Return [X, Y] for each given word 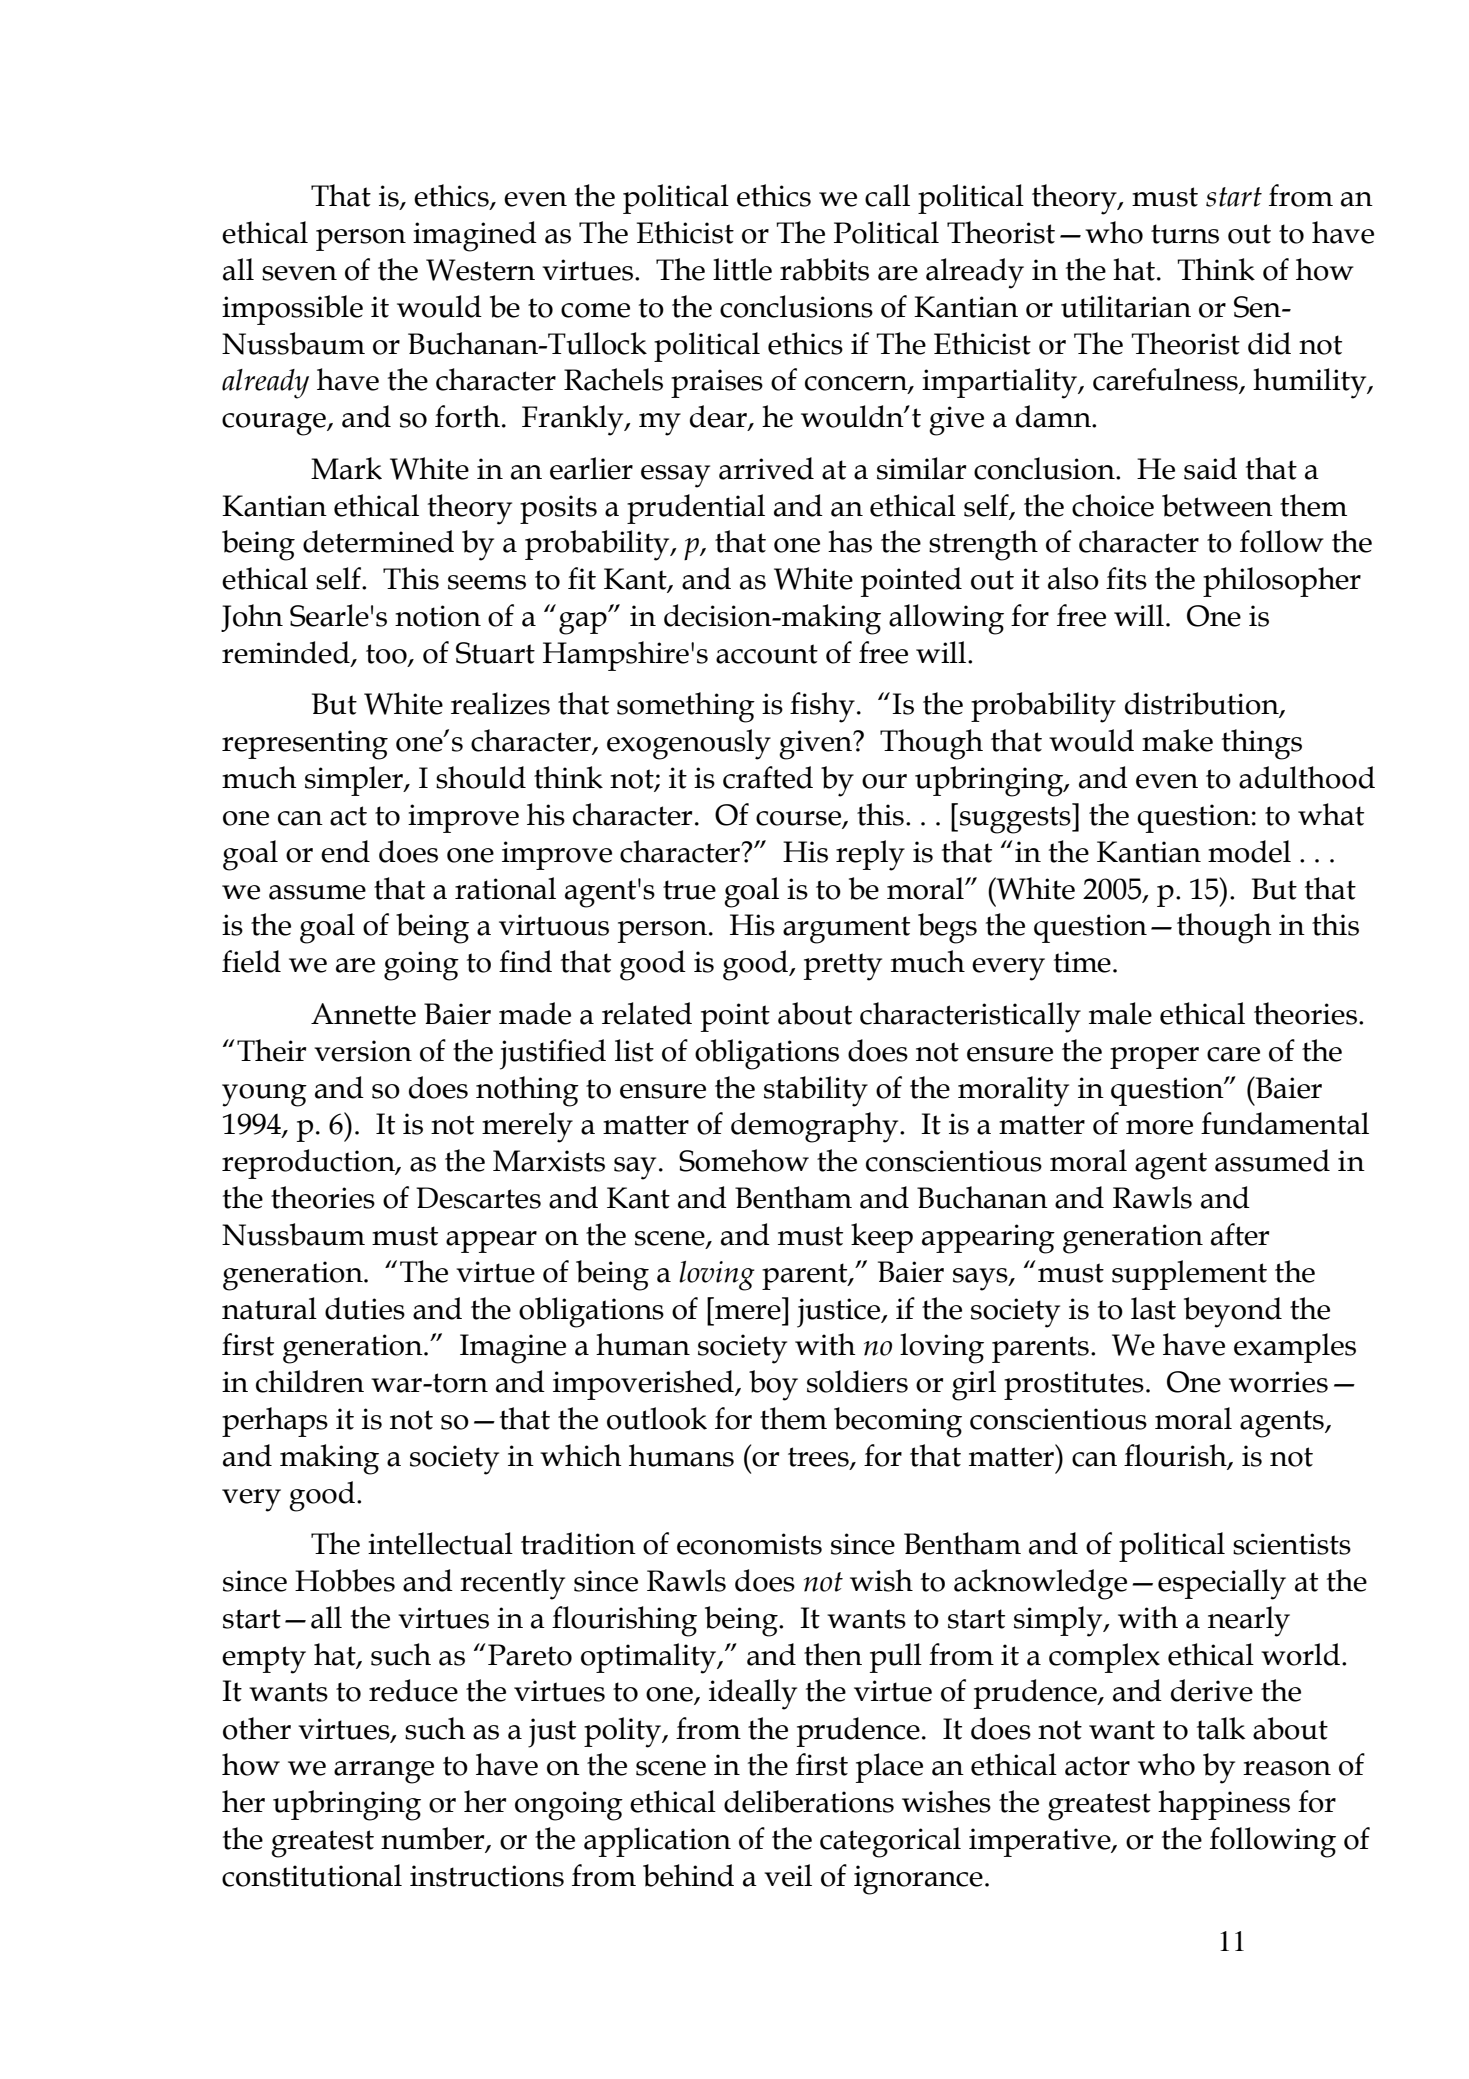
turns [1185, 234]
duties [365, 1308]
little [742, 269]
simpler [355, 781]
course [799, 819]
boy [773, 1385]
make [1177, 740]
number [434, 1839]
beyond [1233, 1312]
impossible [292, 310]
